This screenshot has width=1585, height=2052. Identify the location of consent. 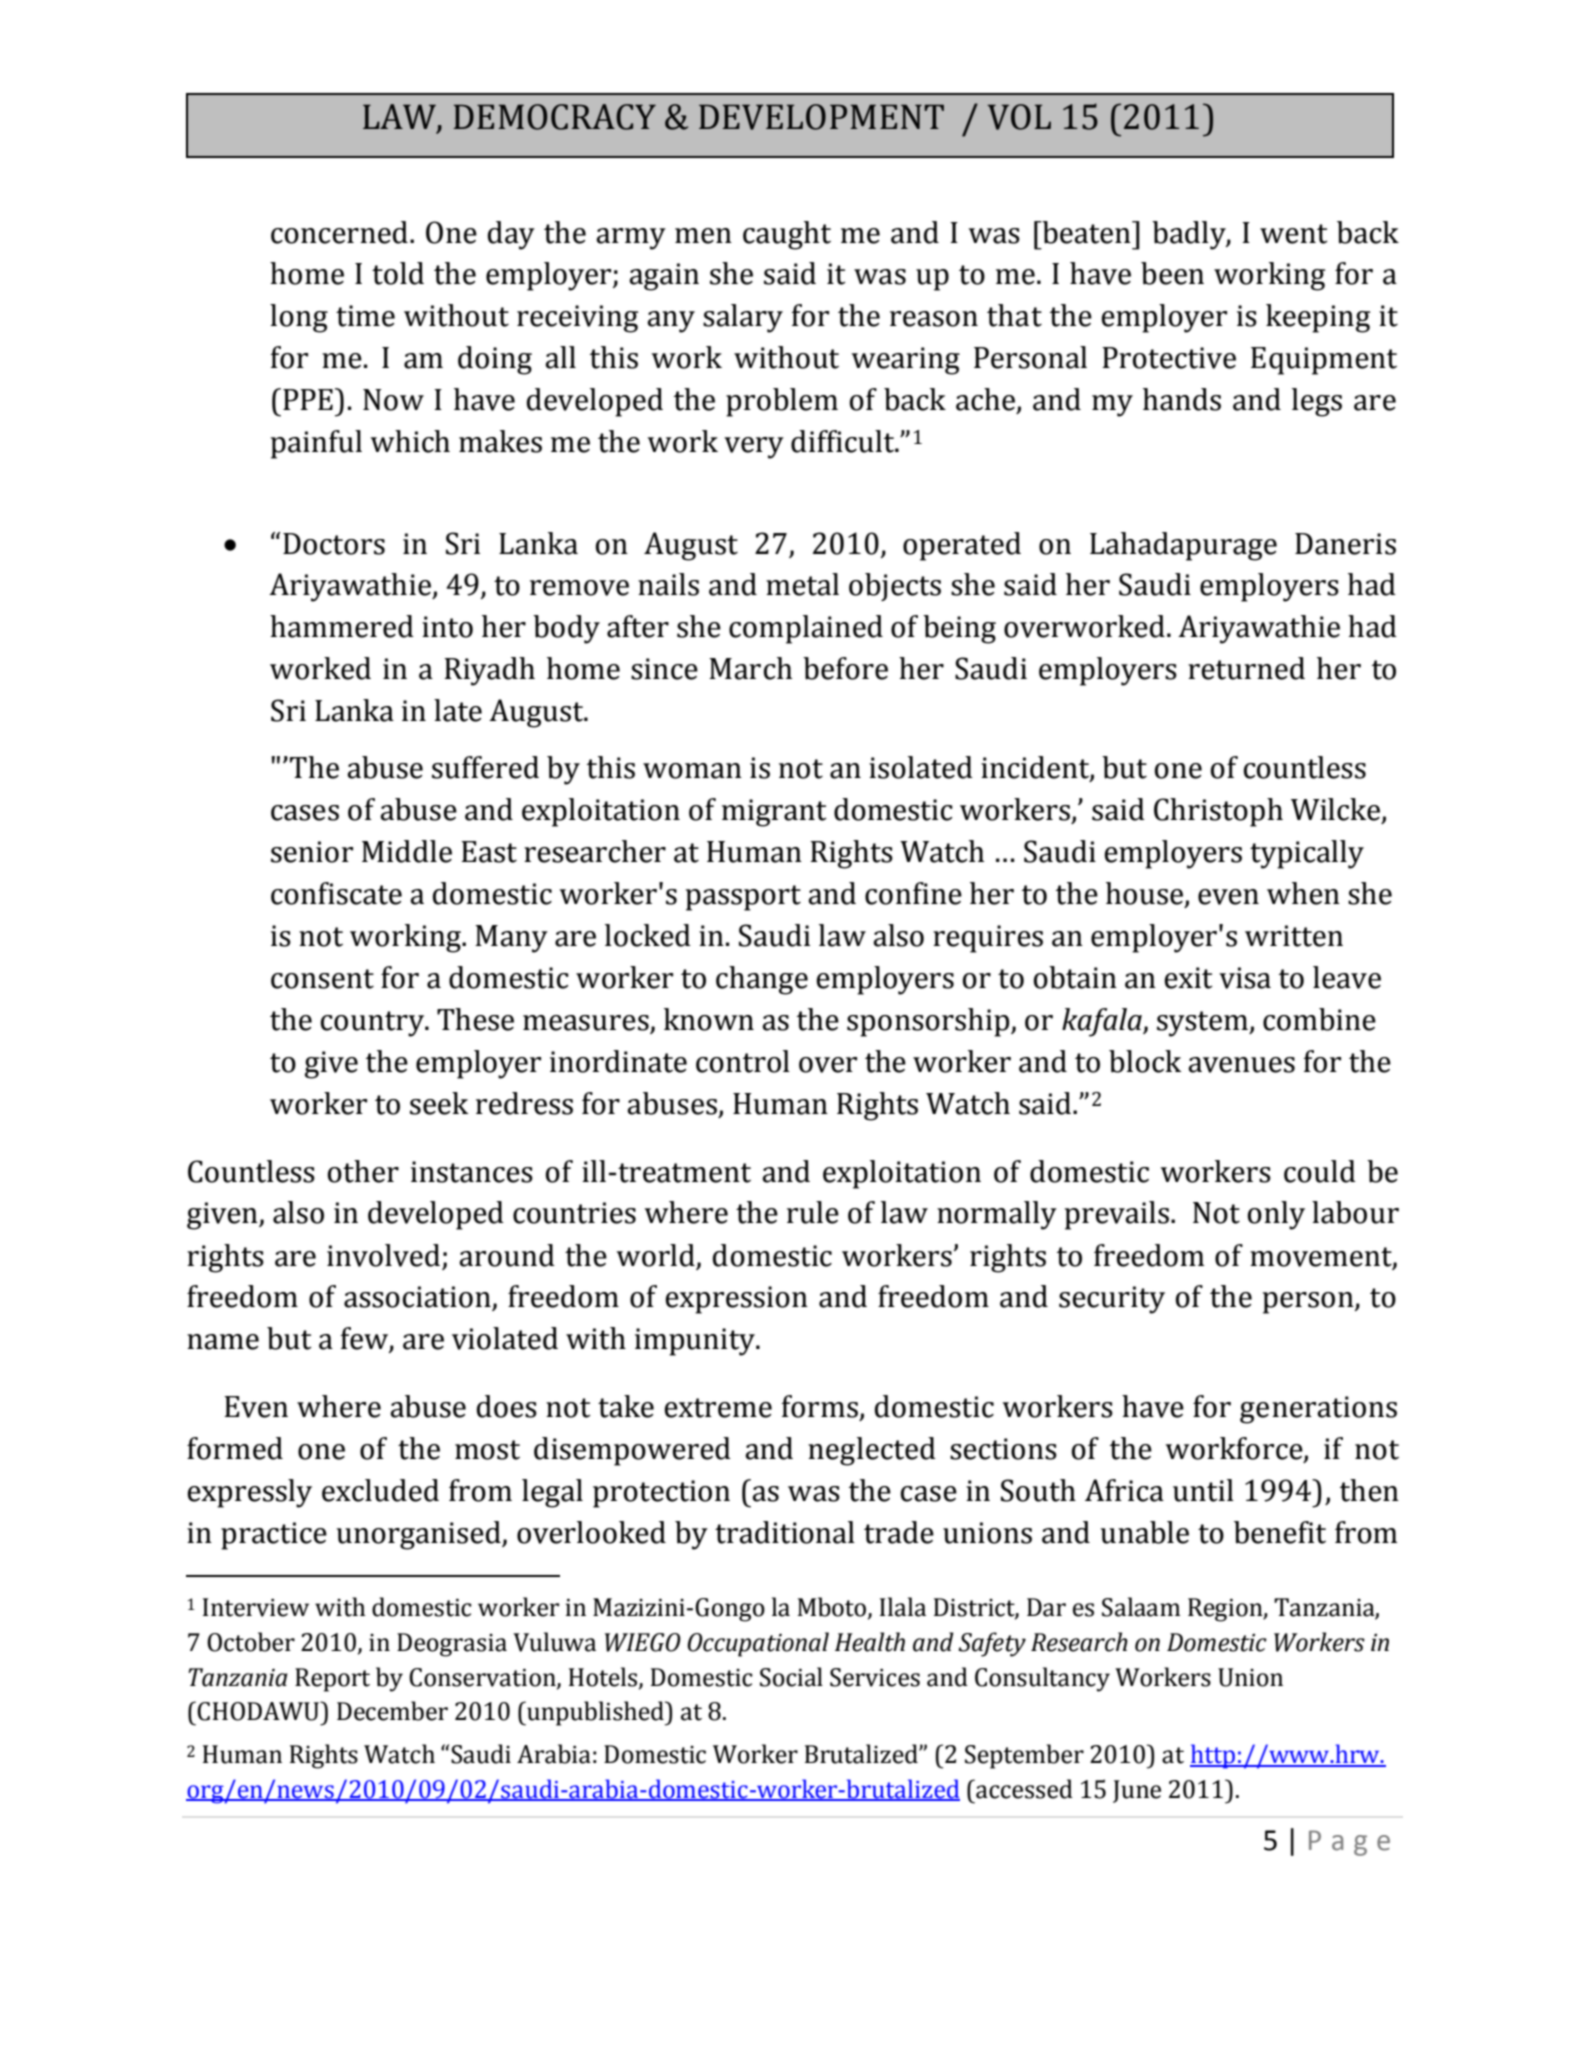
(322, 979).
